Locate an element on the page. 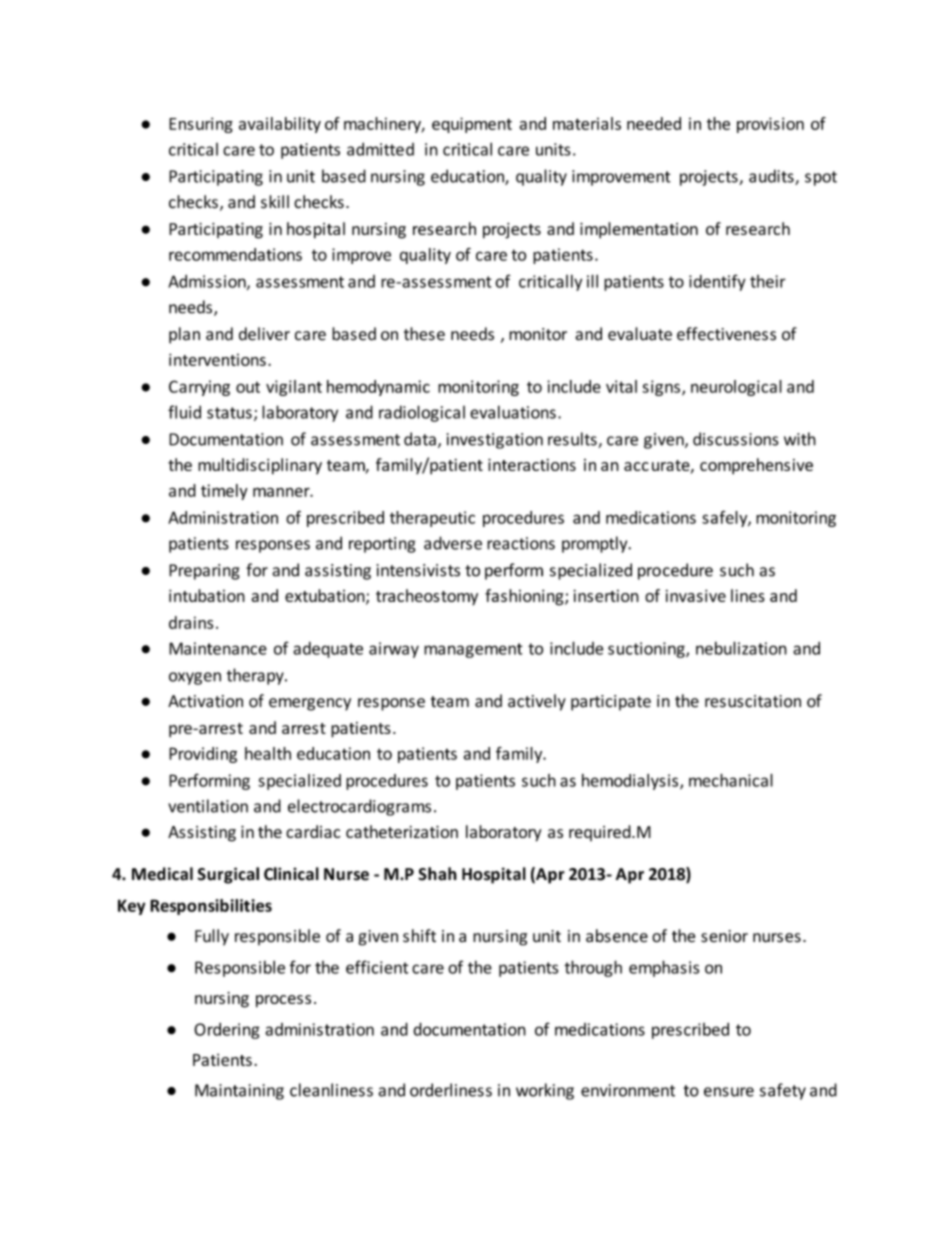  mechanical is located at coordinates (731, 780).
